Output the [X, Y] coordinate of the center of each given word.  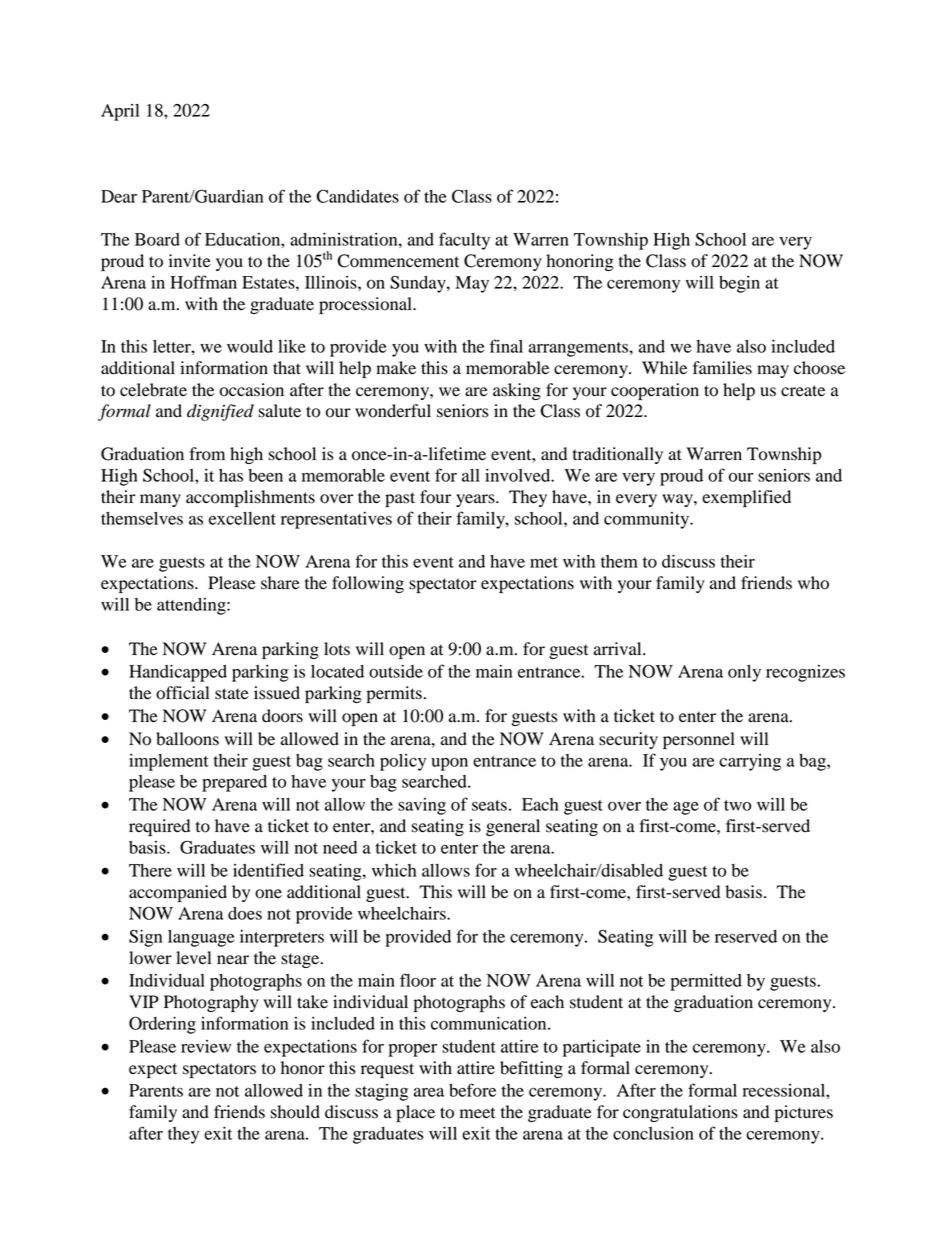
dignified [220, 412]
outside [396, 671]
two [737, 805]
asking [517, 391]
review [206, 1046]
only [744, 673]
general [513, 827]
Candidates [357, 196]
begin [739, 284]
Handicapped [178, 673]
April [120, 112]
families [722, 368]
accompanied [178, 893]
